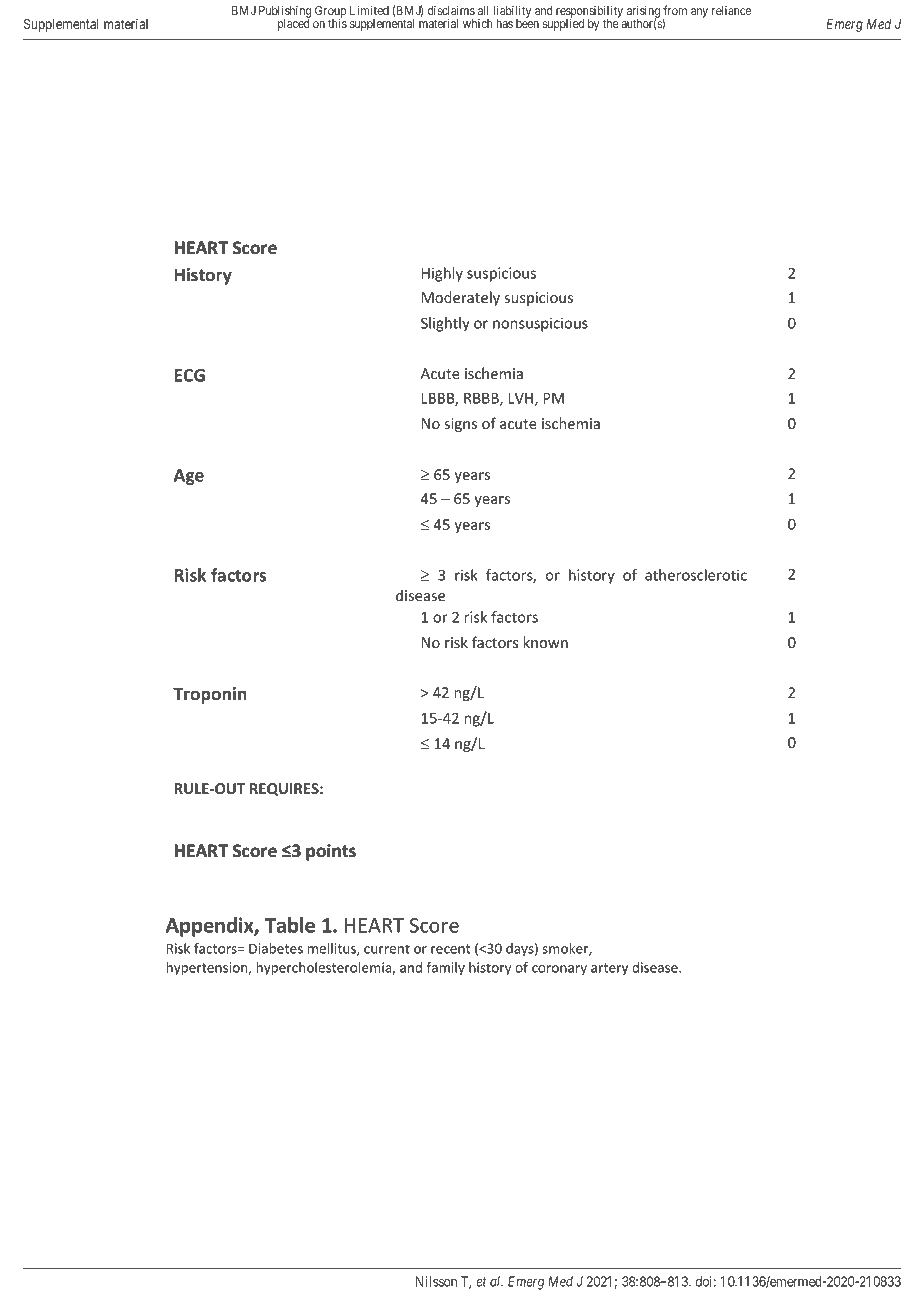 The width and height of the image is (924, 1308). What do you see at coordinates (290, 925) in the image?
I see `Table` at bounding box center [290, 925].
